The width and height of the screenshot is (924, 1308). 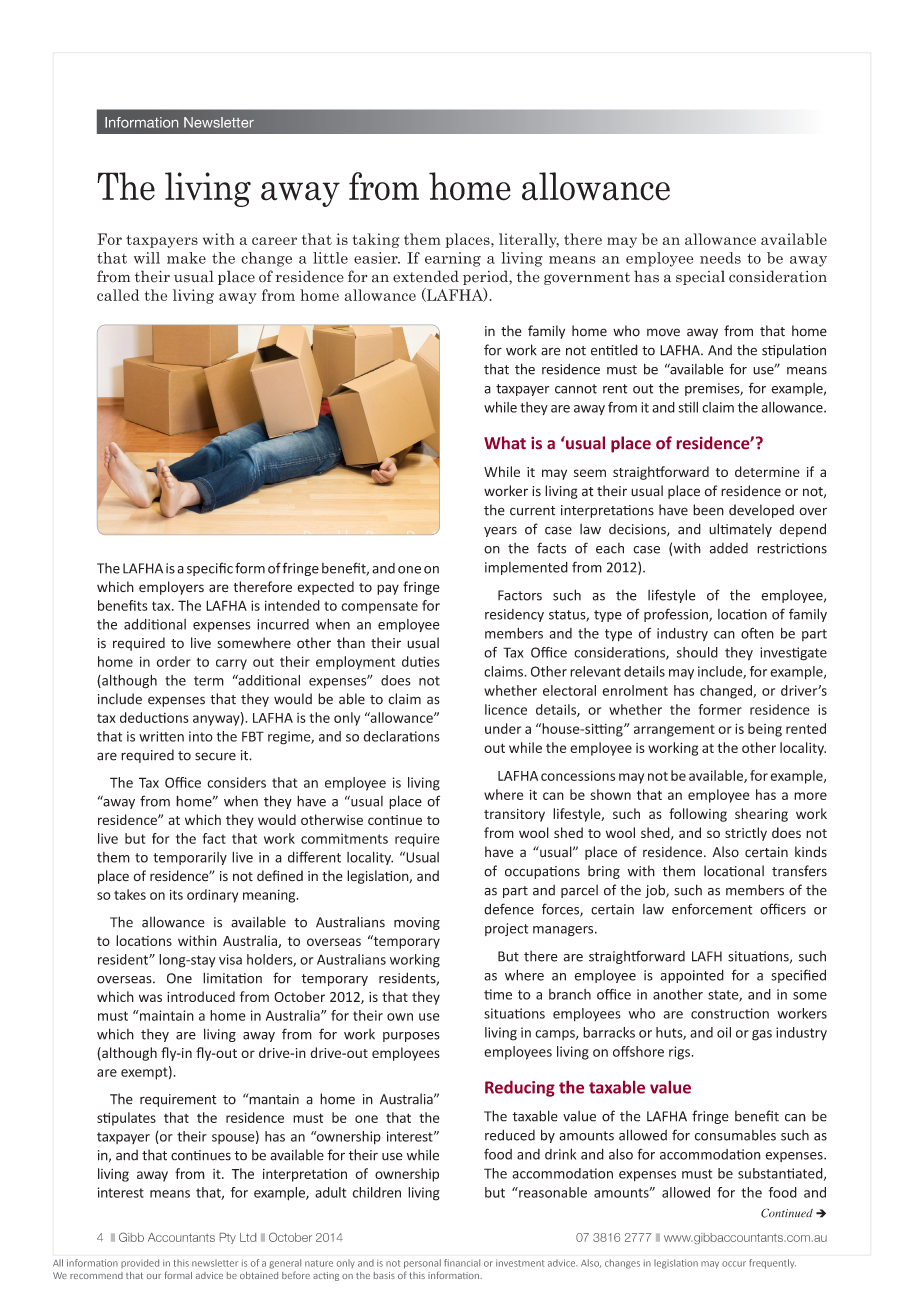 What do you see at coordinates (462, 1263) in the screenshot?
I see `financial` at bounding box center [462, 1263].
